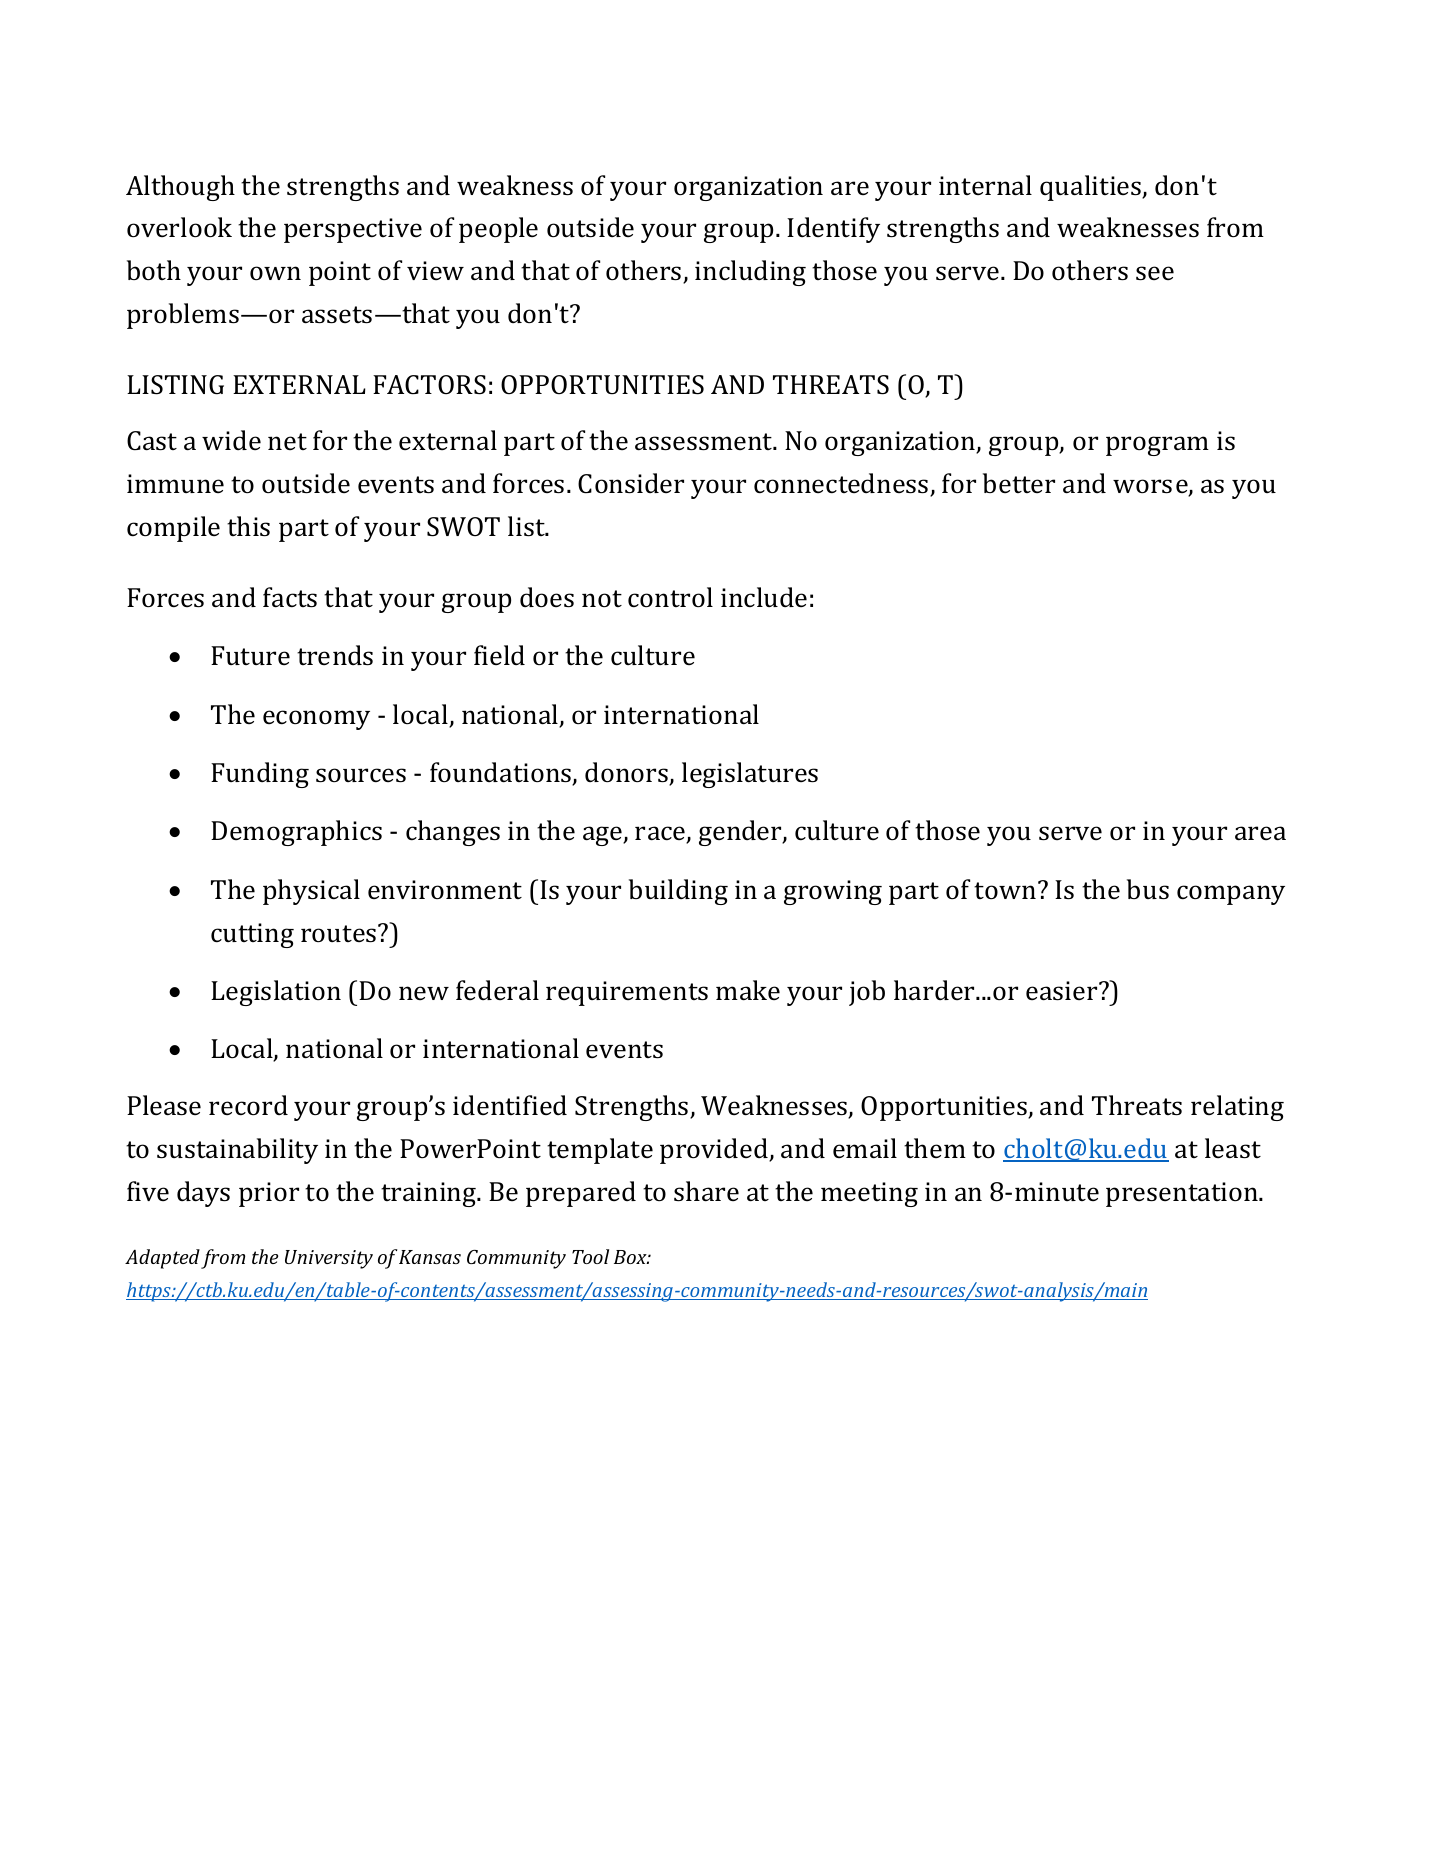 The image size is (1431, 1852). What do you see at coordinates (316, 720) in the page?
I see `economy` at bounding box center [316, 720].
